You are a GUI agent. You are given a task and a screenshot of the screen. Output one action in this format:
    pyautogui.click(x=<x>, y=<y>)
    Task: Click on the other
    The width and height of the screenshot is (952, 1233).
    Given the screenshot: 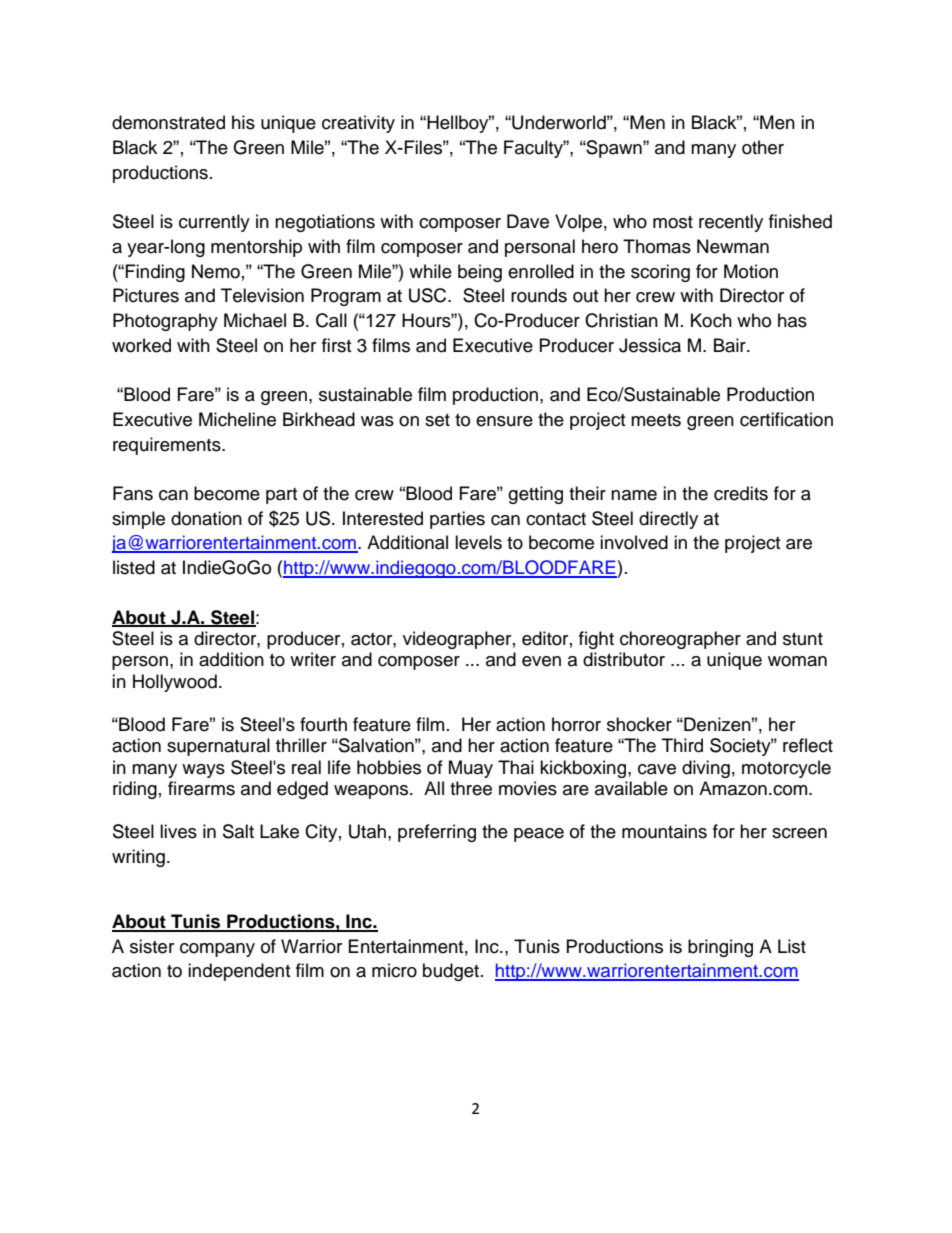 What is the action you would take?
    pyautogui.click(x=763, y=147)
